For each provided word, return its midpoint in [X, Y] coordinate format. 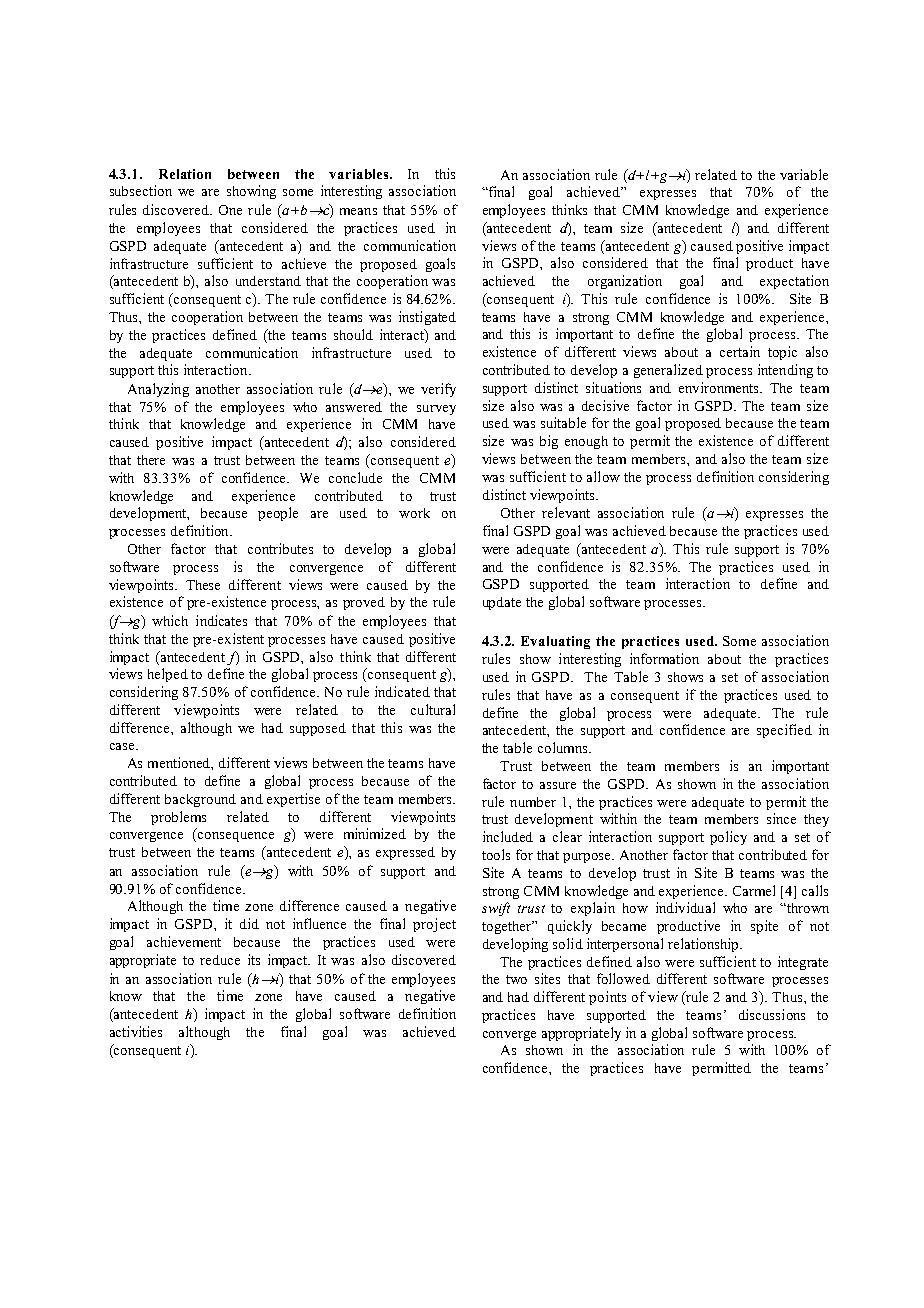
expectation [794, 282]
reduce [220, 960]
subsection [141, 190]
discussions [772, 1014]
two [516, 979]
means [358, 211]
